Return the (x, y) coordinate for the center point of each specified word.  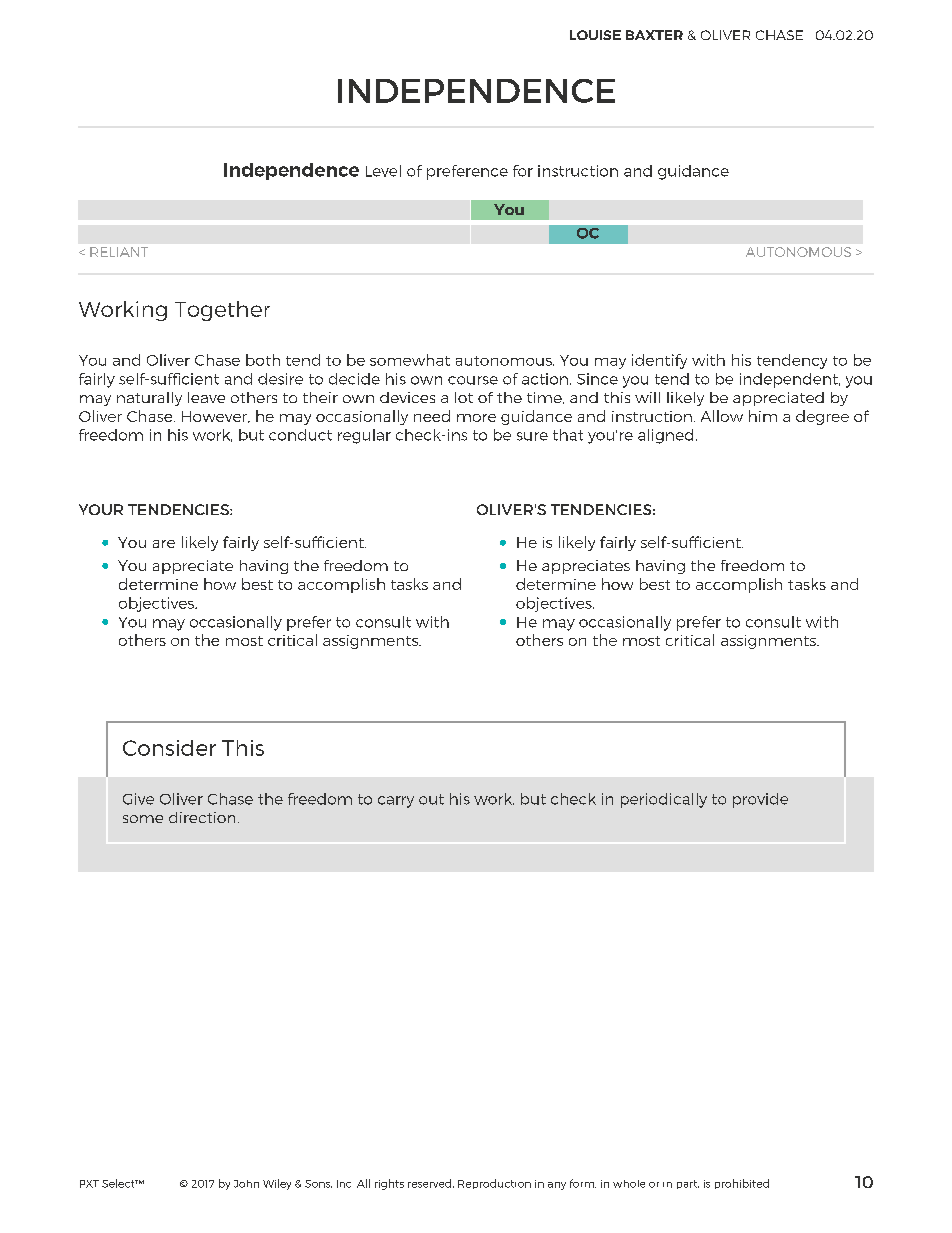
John (246, 1184)
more (476, 418)
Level (383, 171)
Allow (722, 416)
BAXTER (654, 35)
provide (760, 800)
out (431, 799)
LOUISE (595, 35)
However (216, 417)
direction (202, 817)
